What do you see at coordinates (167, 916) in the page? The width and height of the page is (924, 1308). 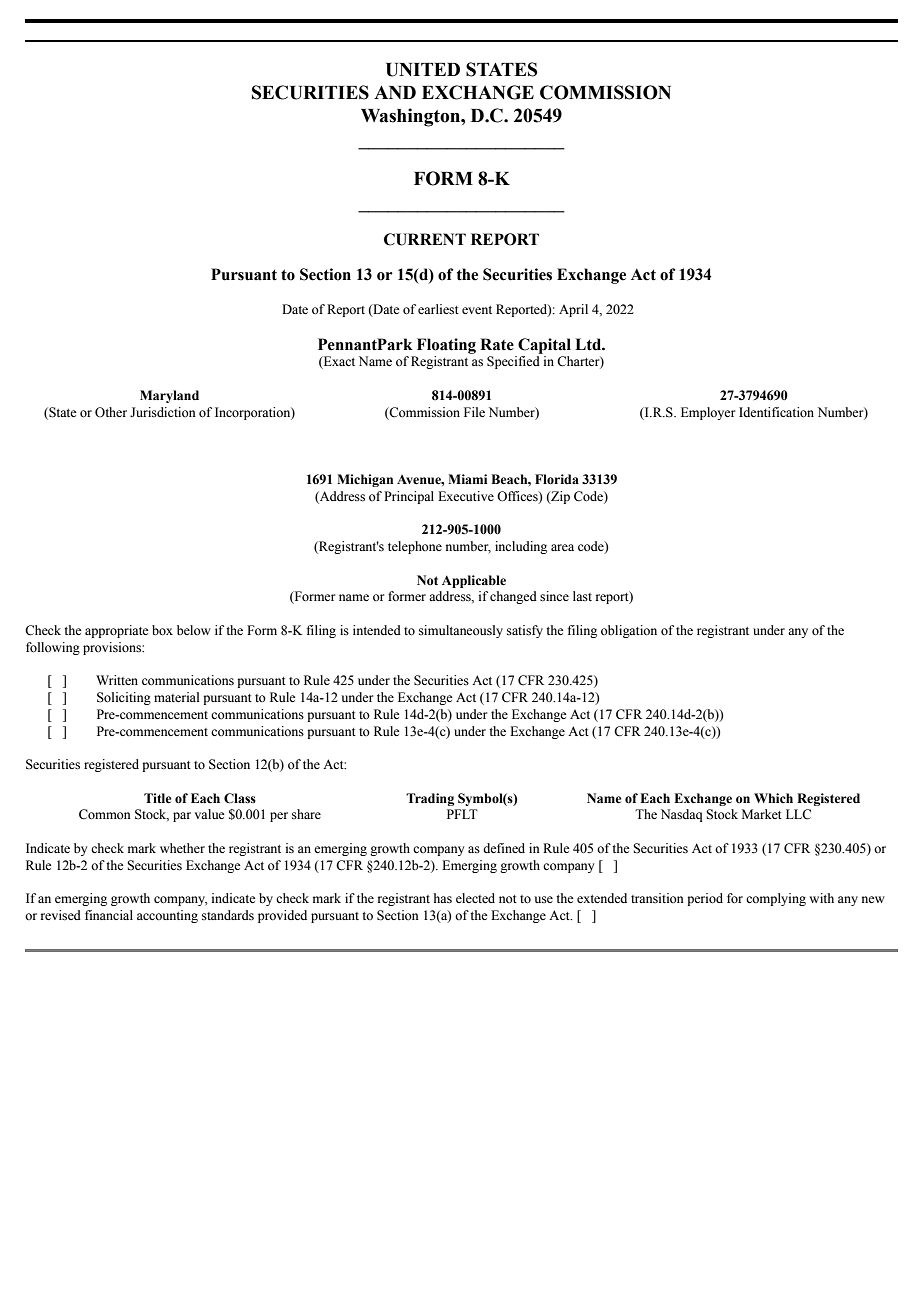 I see `accounting` at bounding box center [167, 916].
